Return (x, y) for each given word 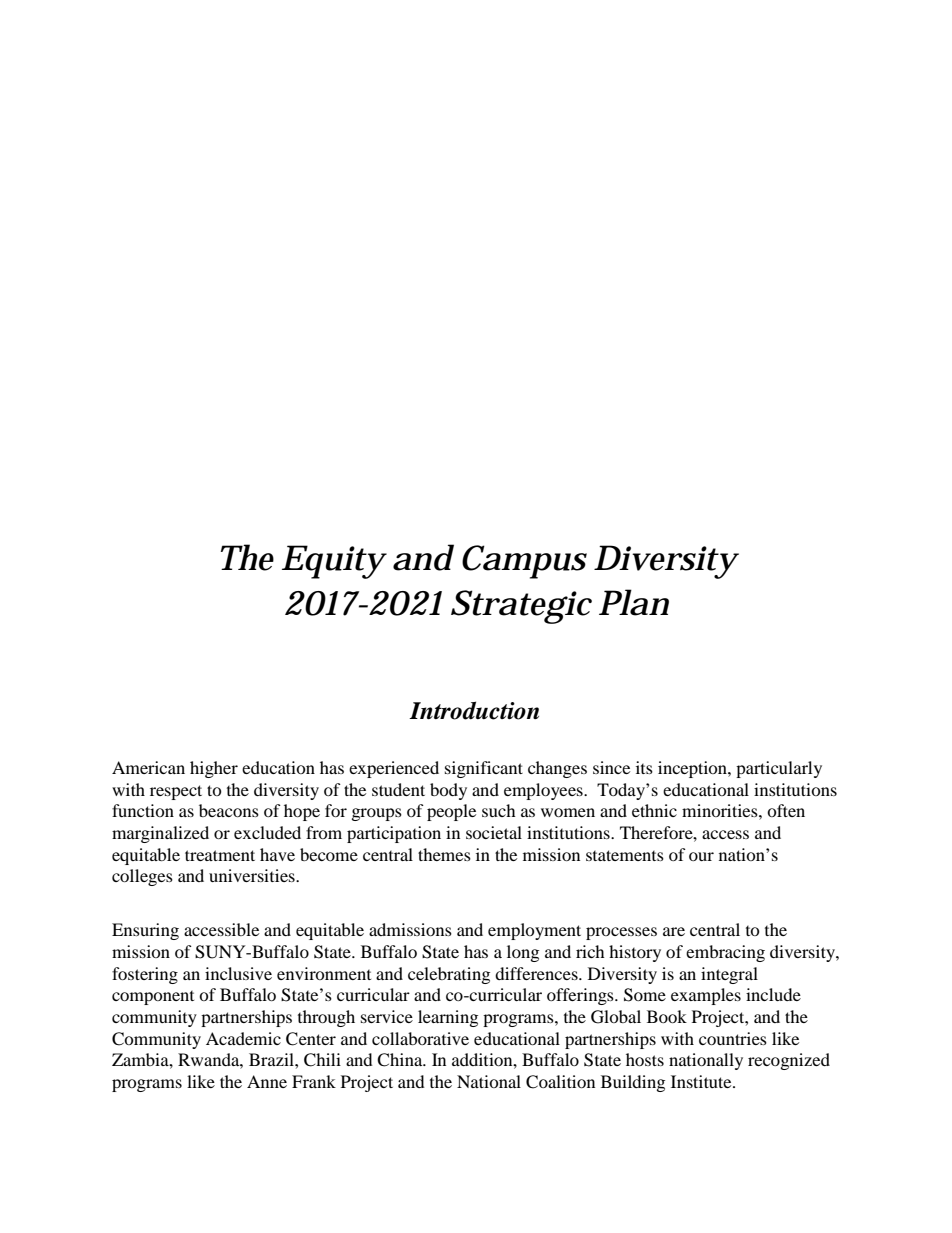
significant (484, 769)
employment (534, 931)
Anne (267, 1081)
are (674, 931)
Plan (634, 602)
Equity (334, 562)
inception (693, 769)
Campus (524, 562)
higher (214, 769)
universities (253, 875)
